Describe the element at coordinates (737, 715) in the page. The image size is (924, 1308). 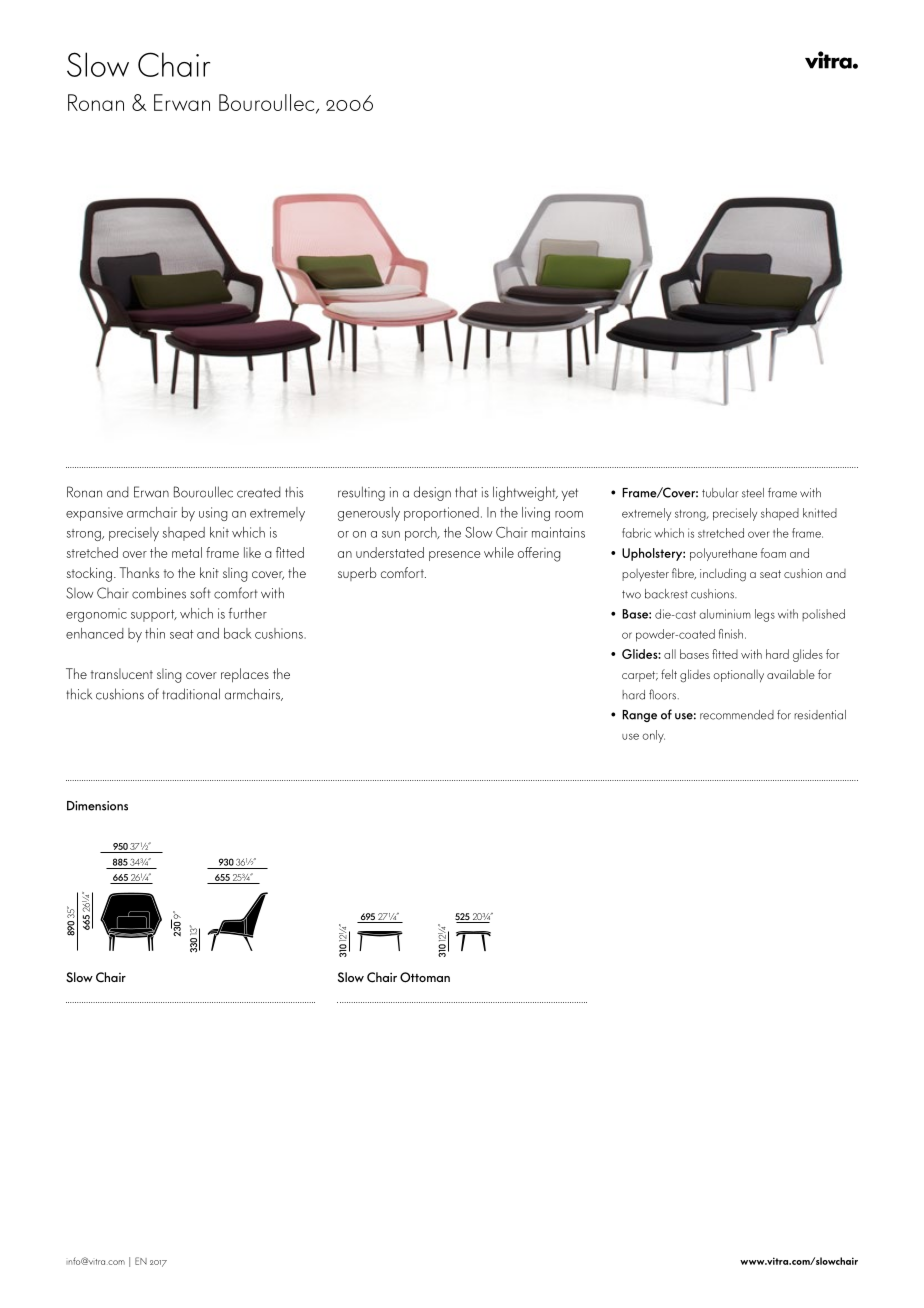
I see `recommended` at that location.
